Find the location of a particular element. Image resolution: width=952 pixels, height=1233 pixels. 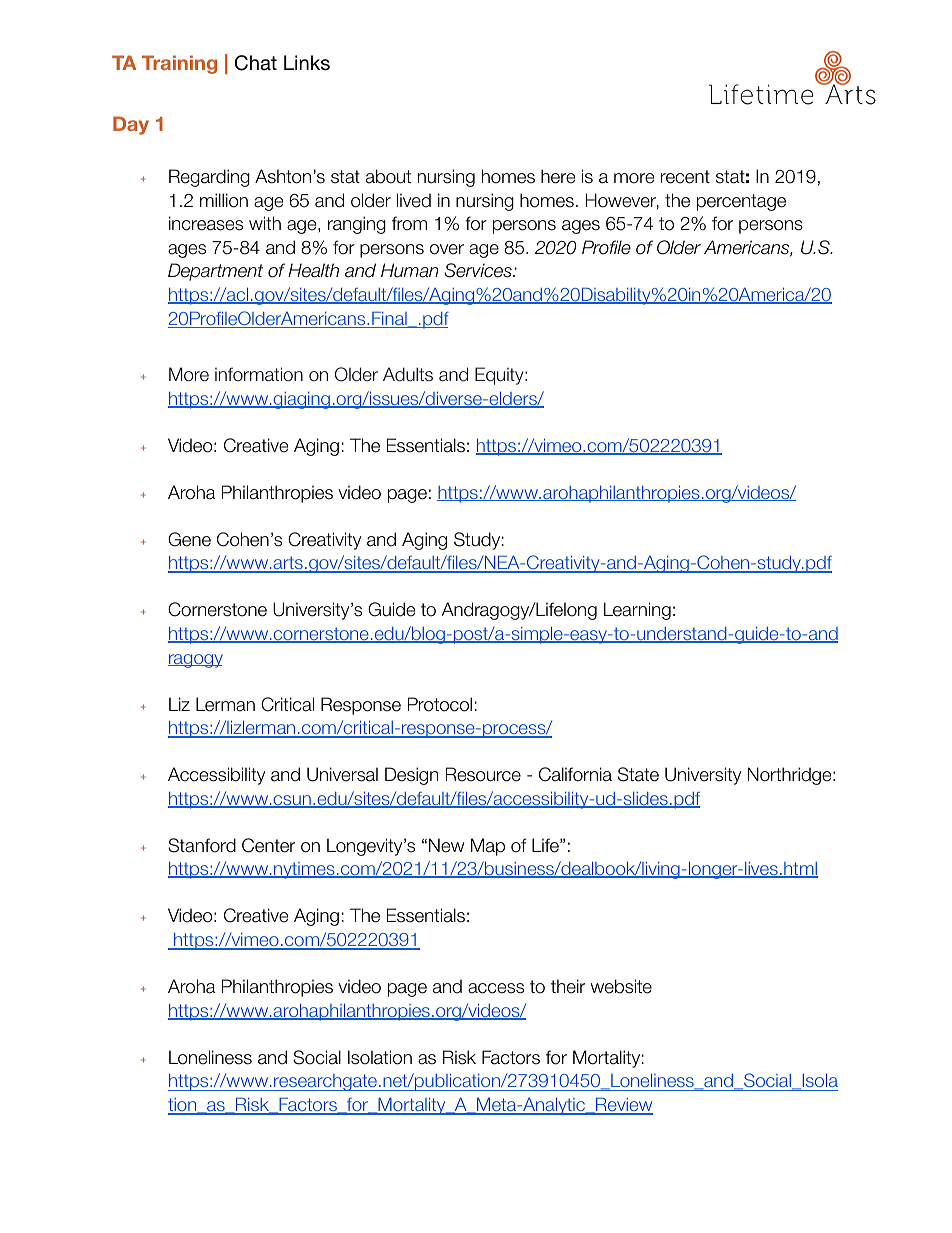

California is located at coordinates (575, 774).
